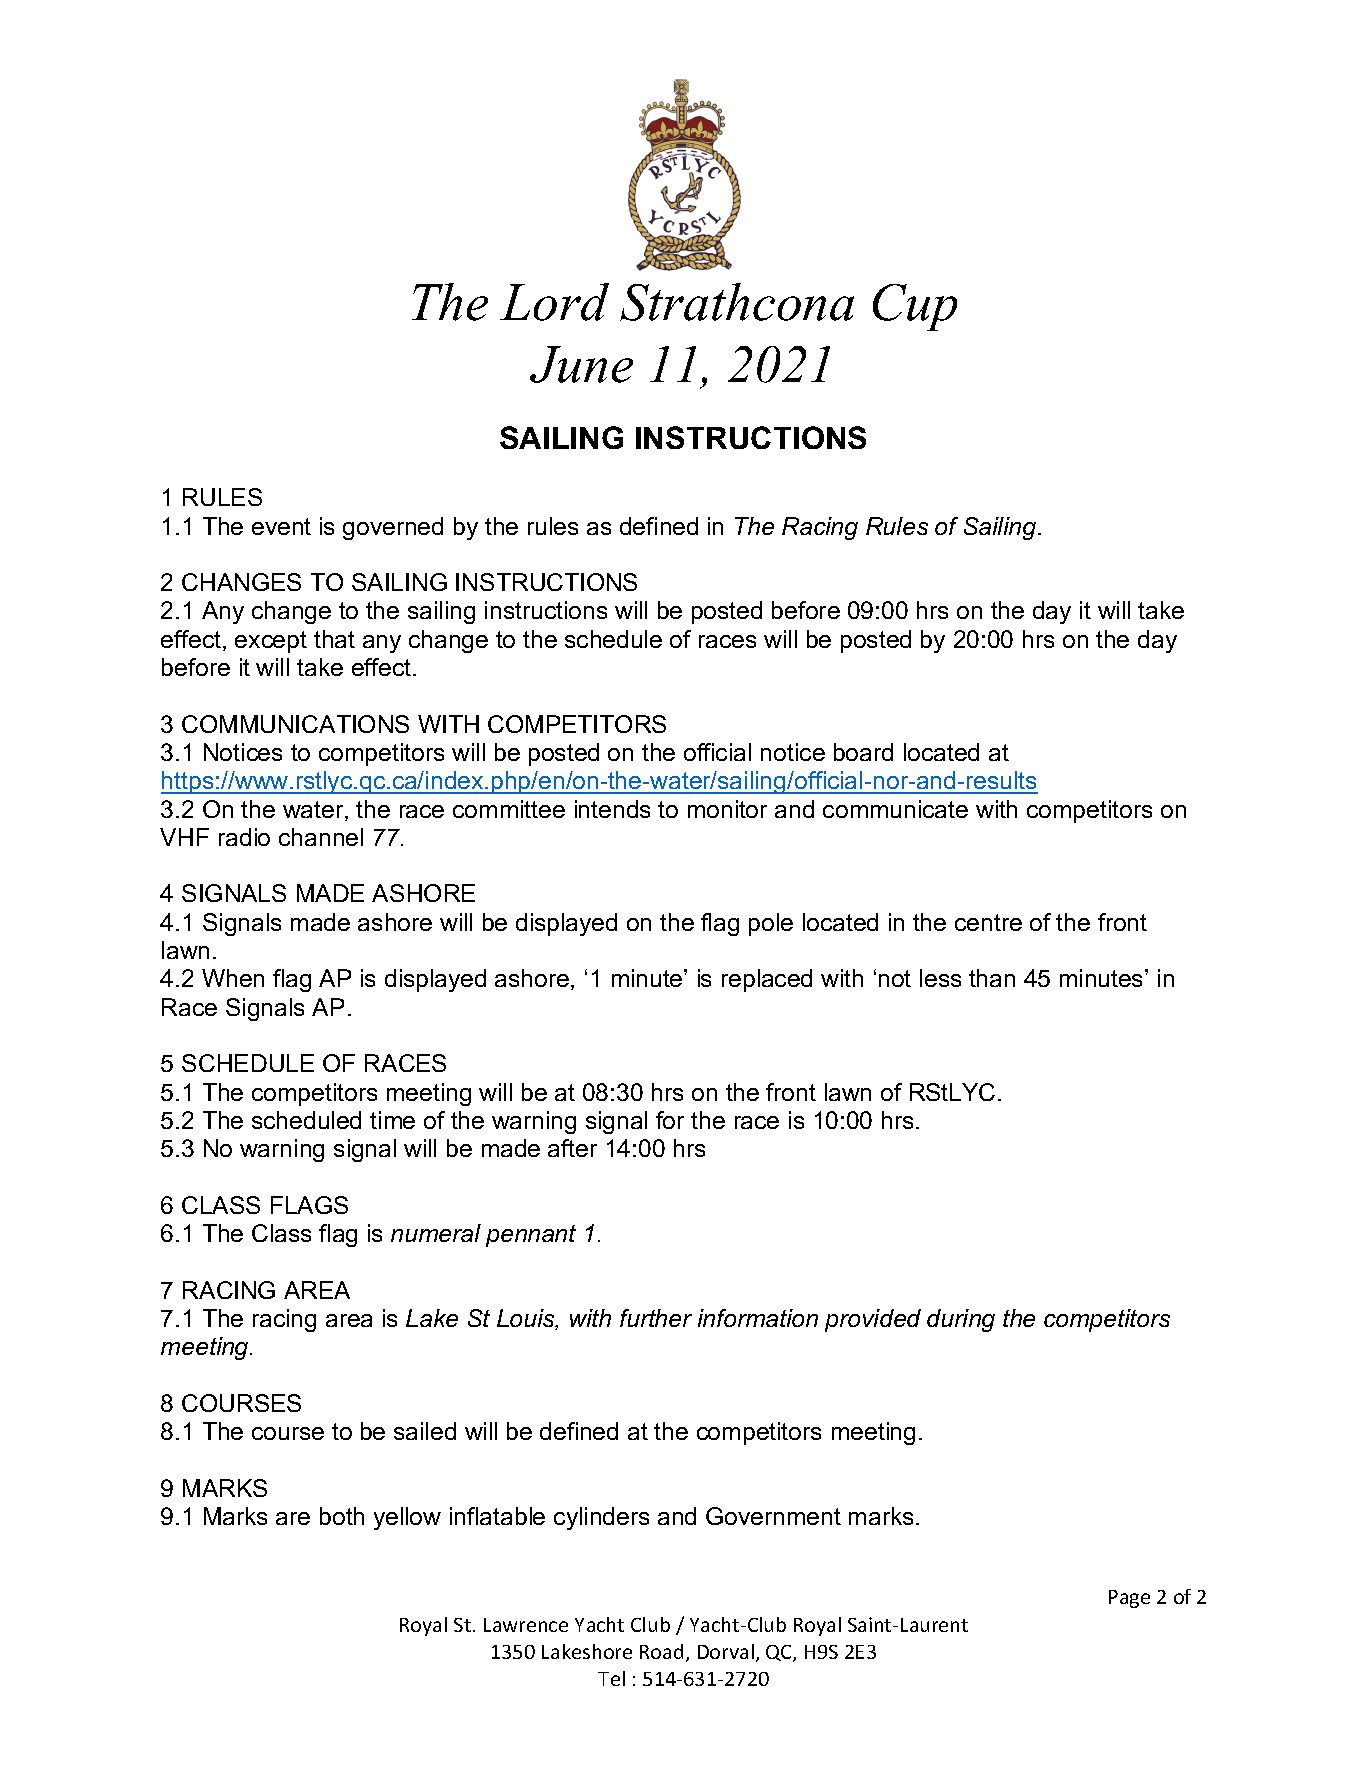 The height and width of the document is (1772, 1369). I want to click on both, so click(342, 1516).
